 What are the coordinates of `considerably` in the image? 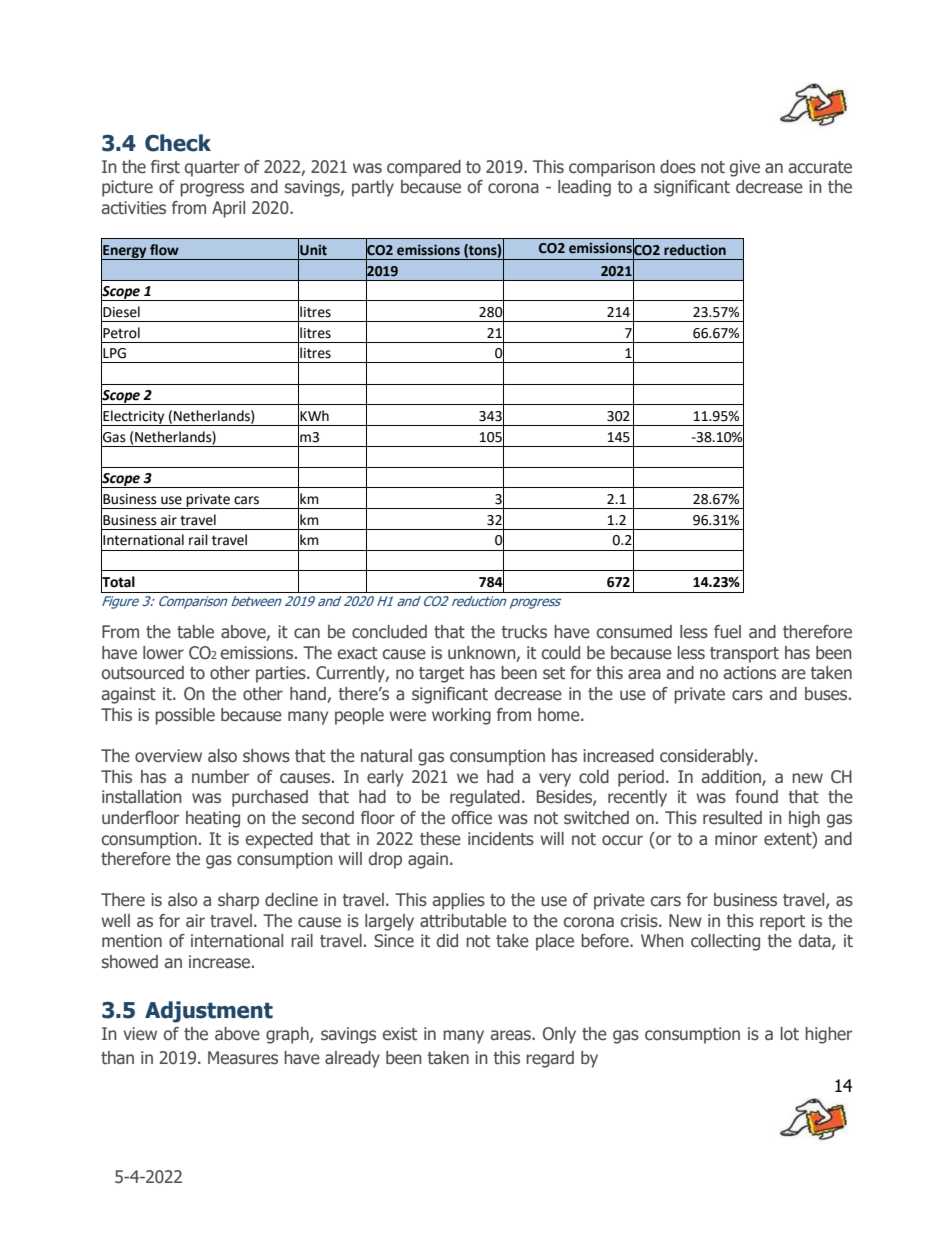 It's located at (708, 757).
